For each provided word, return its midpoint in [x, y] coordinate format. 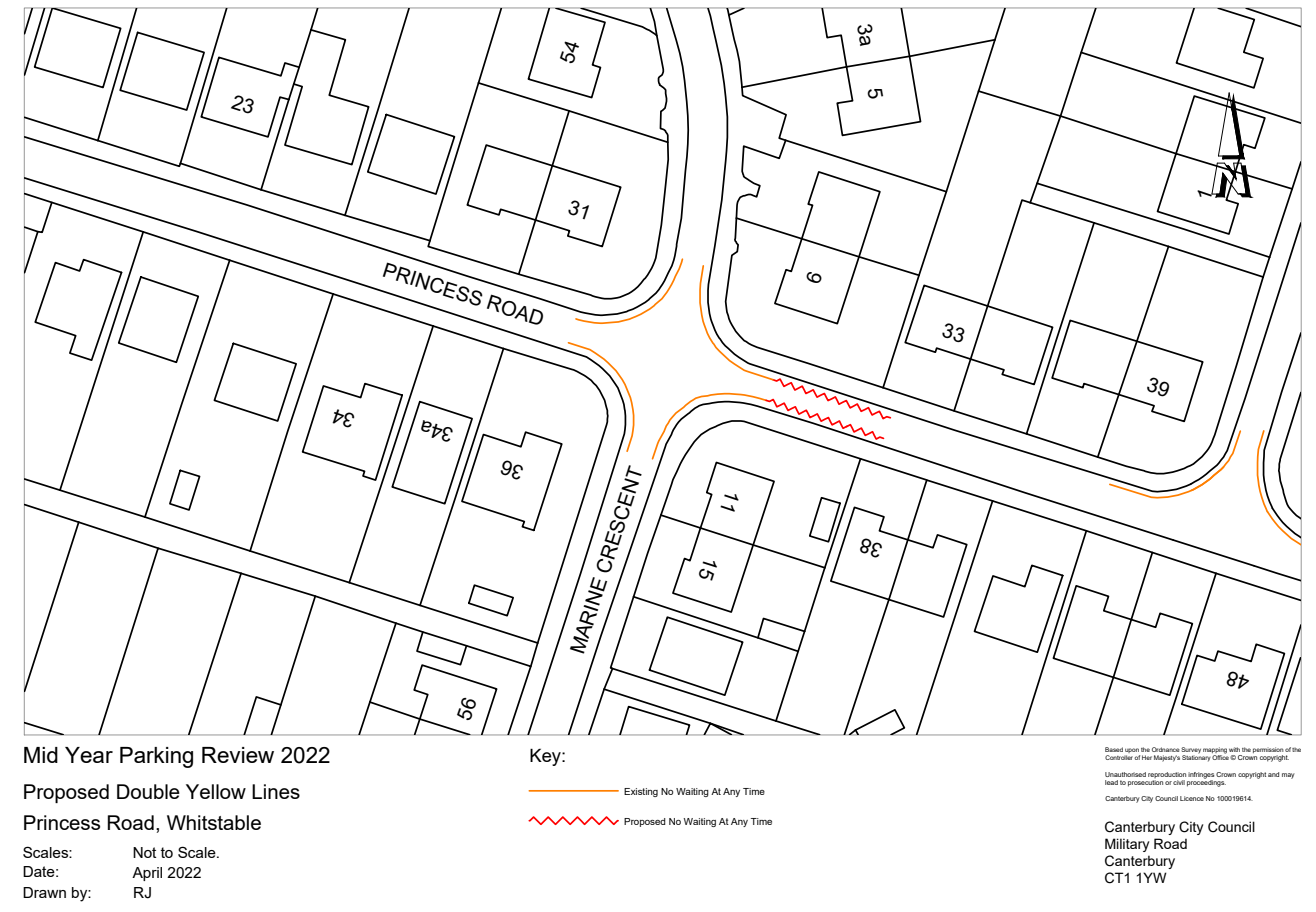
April [147, 874]
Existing [641, 792]
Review [238, 755]
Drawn [44, 892]
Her [1147, 757]
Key [546, 757]
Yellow [216, 791]
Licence [1192, 798]
